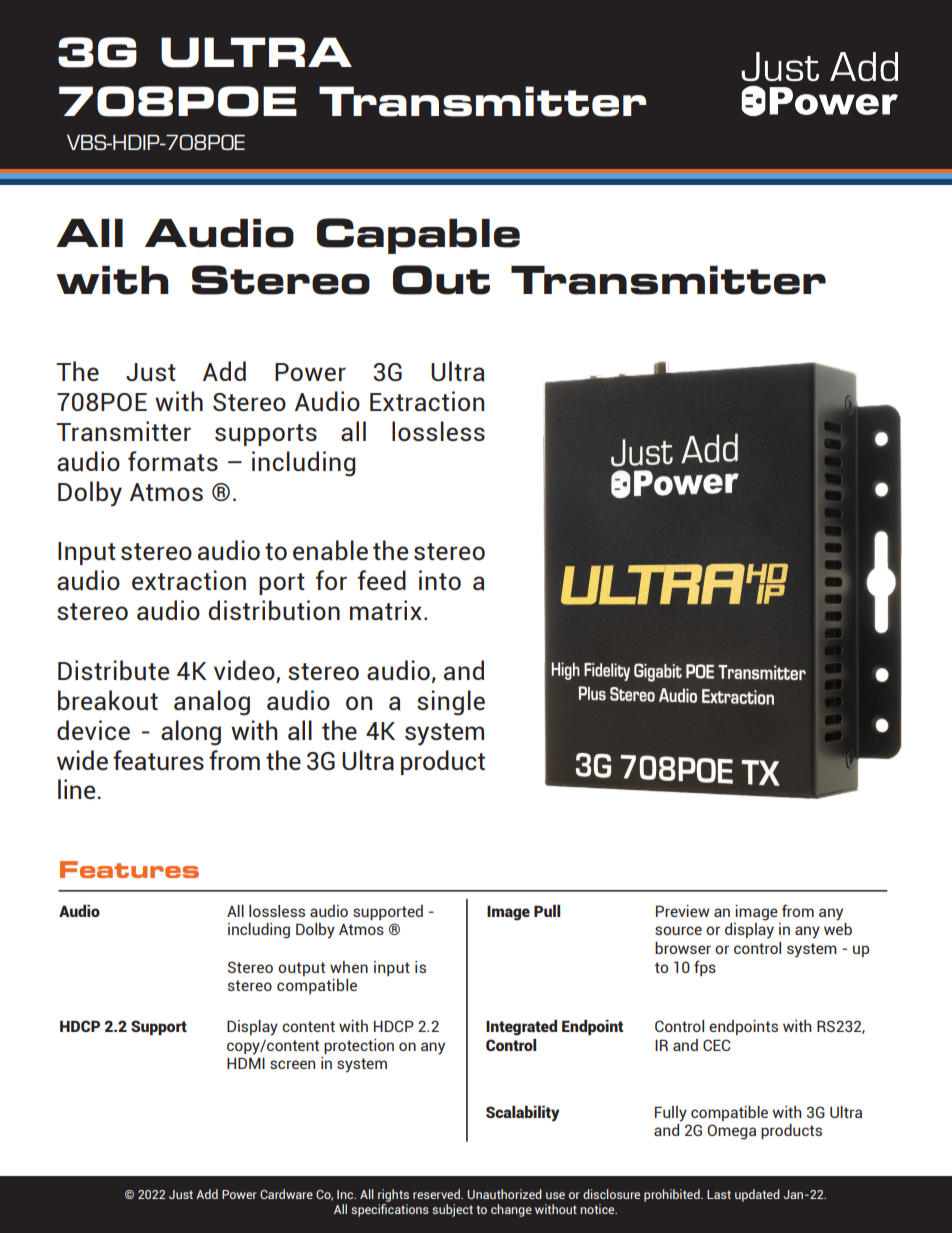 This screenshot has width=952, height=1233. I want to click on Pull, so click(547, 911).
